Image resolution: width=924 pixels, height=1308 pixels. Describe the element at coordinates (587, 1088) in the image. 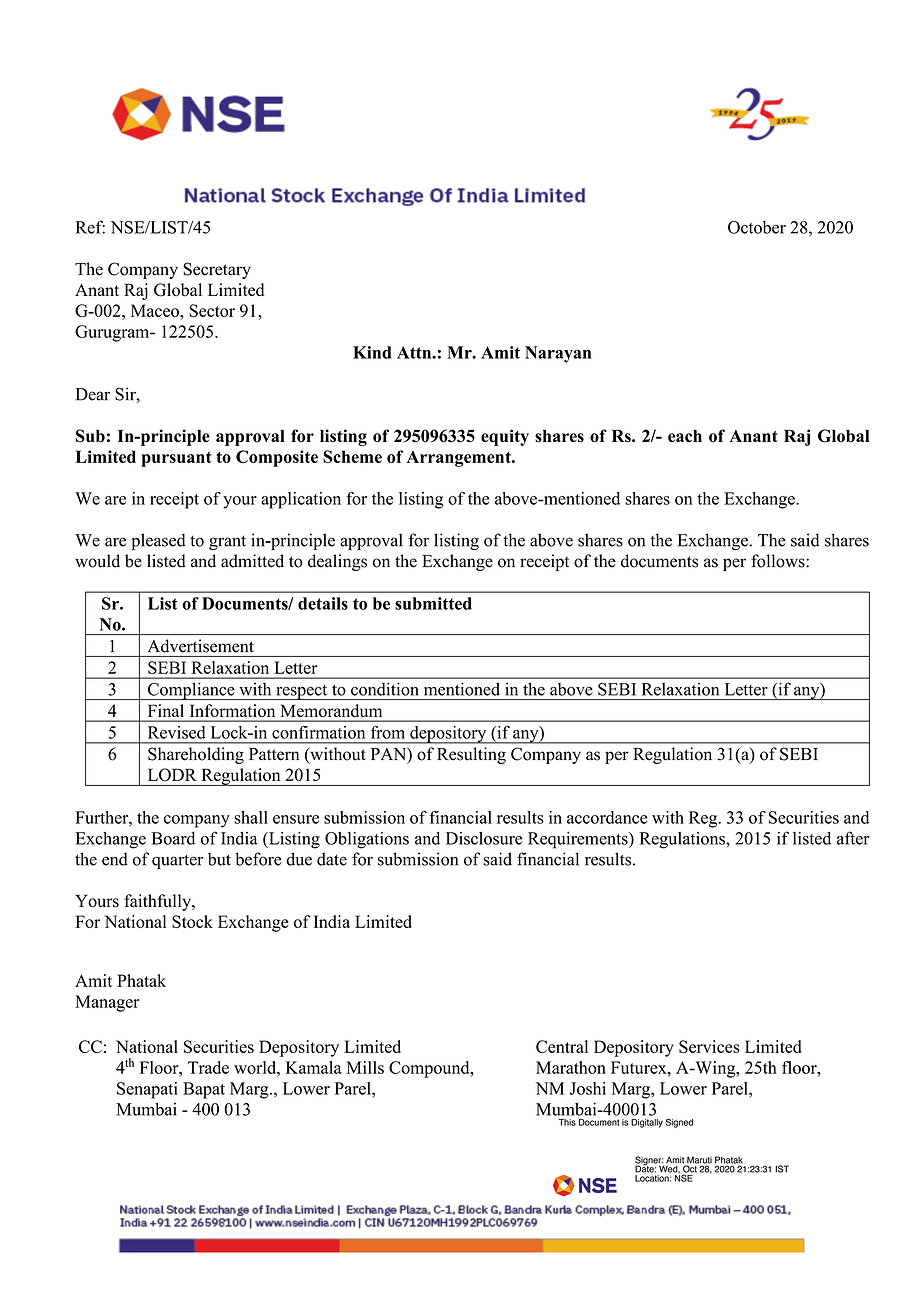

I see `Joshi` at that location.
